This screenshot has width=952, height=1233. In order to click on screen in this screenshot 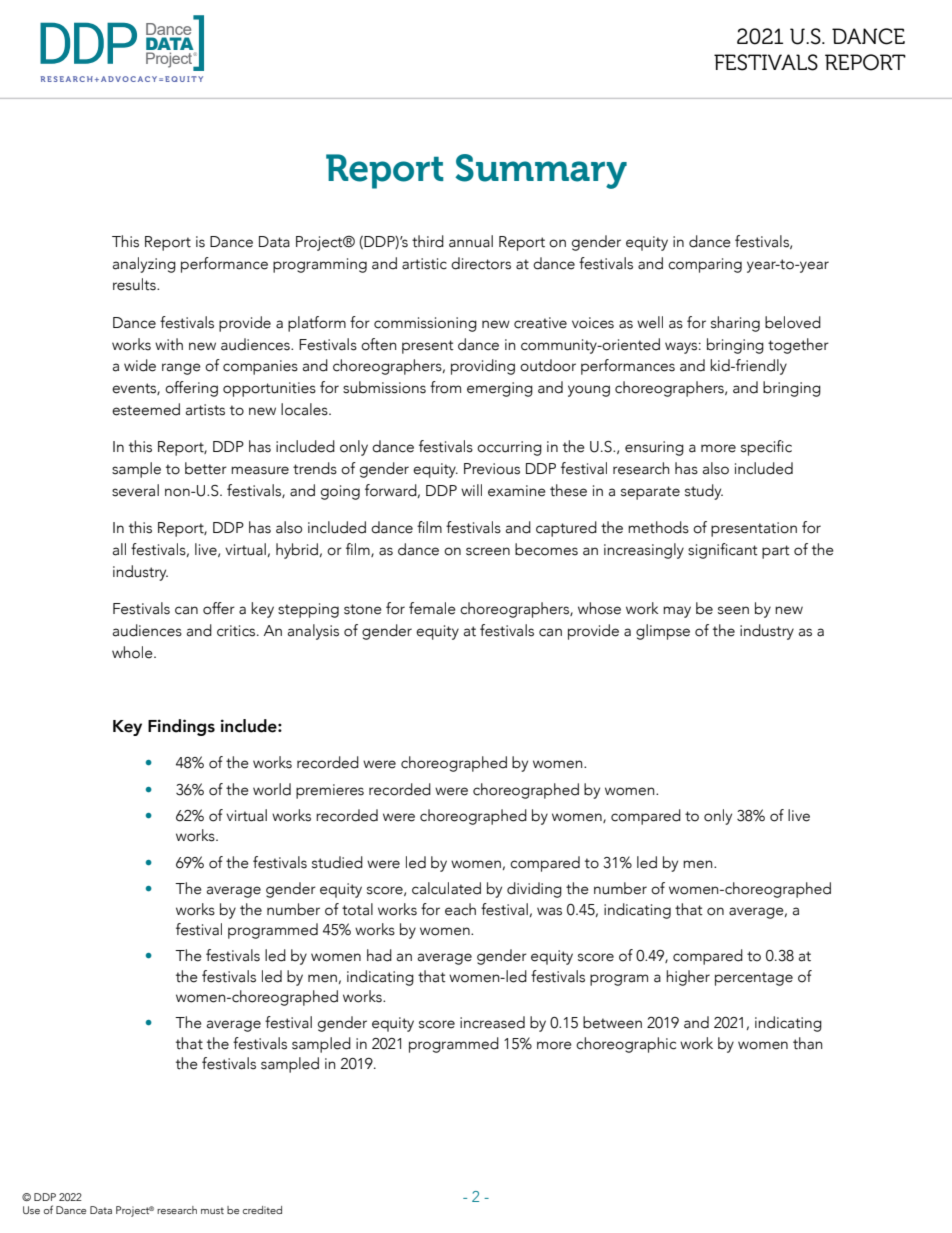, I will do `click(488, 551)`.
